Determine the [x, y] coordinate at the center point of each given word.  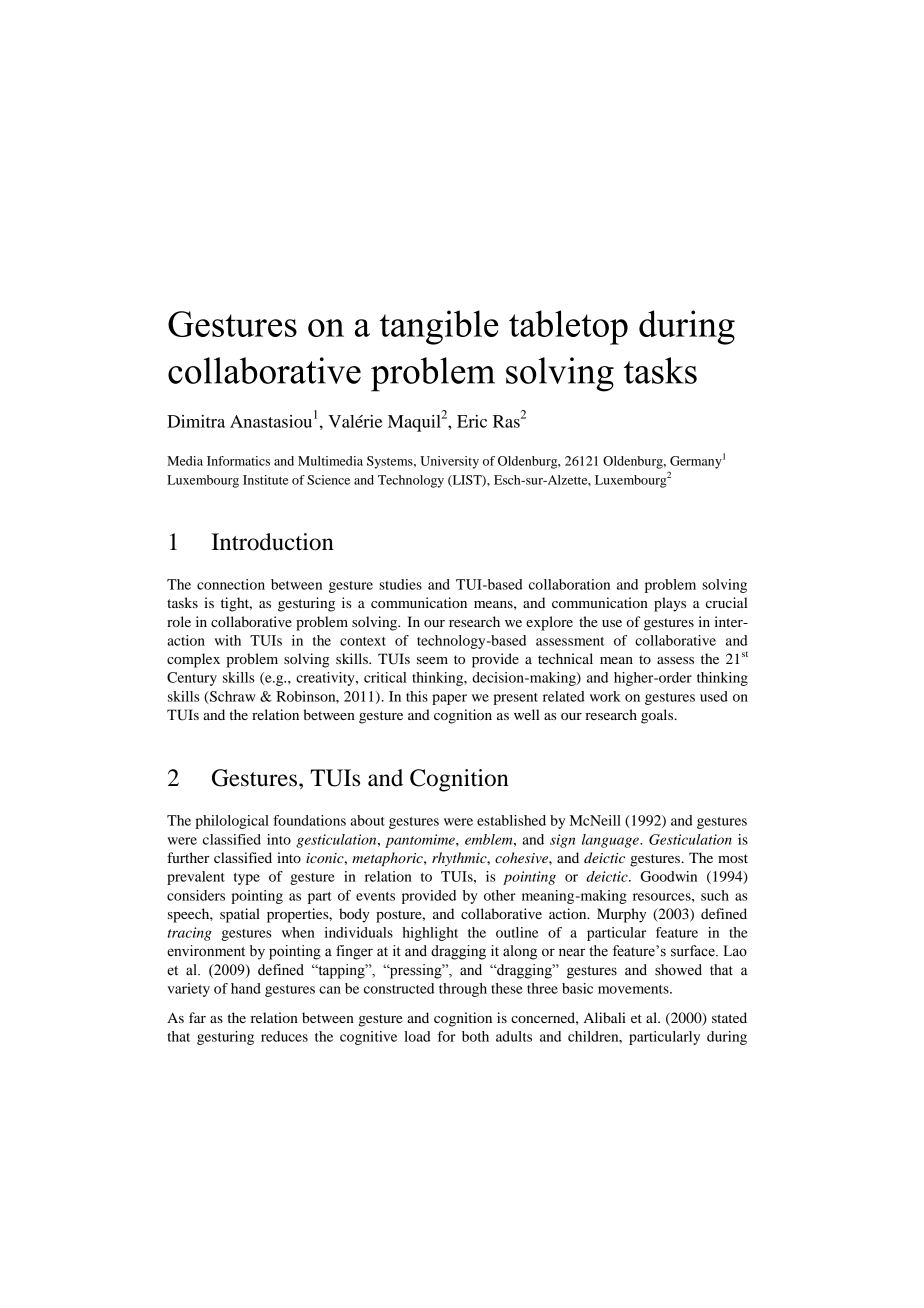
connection [231, 584]
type [247, 879]
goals [658, 716]
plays [670, 604]
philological [232, 822]
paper [449, 699]
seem [432, 660]
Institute [266, 480]
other [500, 895]
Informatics [238, 461]
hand [246, 988]
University [449, 462]
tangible [439, 327]
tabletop [568, 327]
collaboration [569, 584]
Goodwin [669, 876]
